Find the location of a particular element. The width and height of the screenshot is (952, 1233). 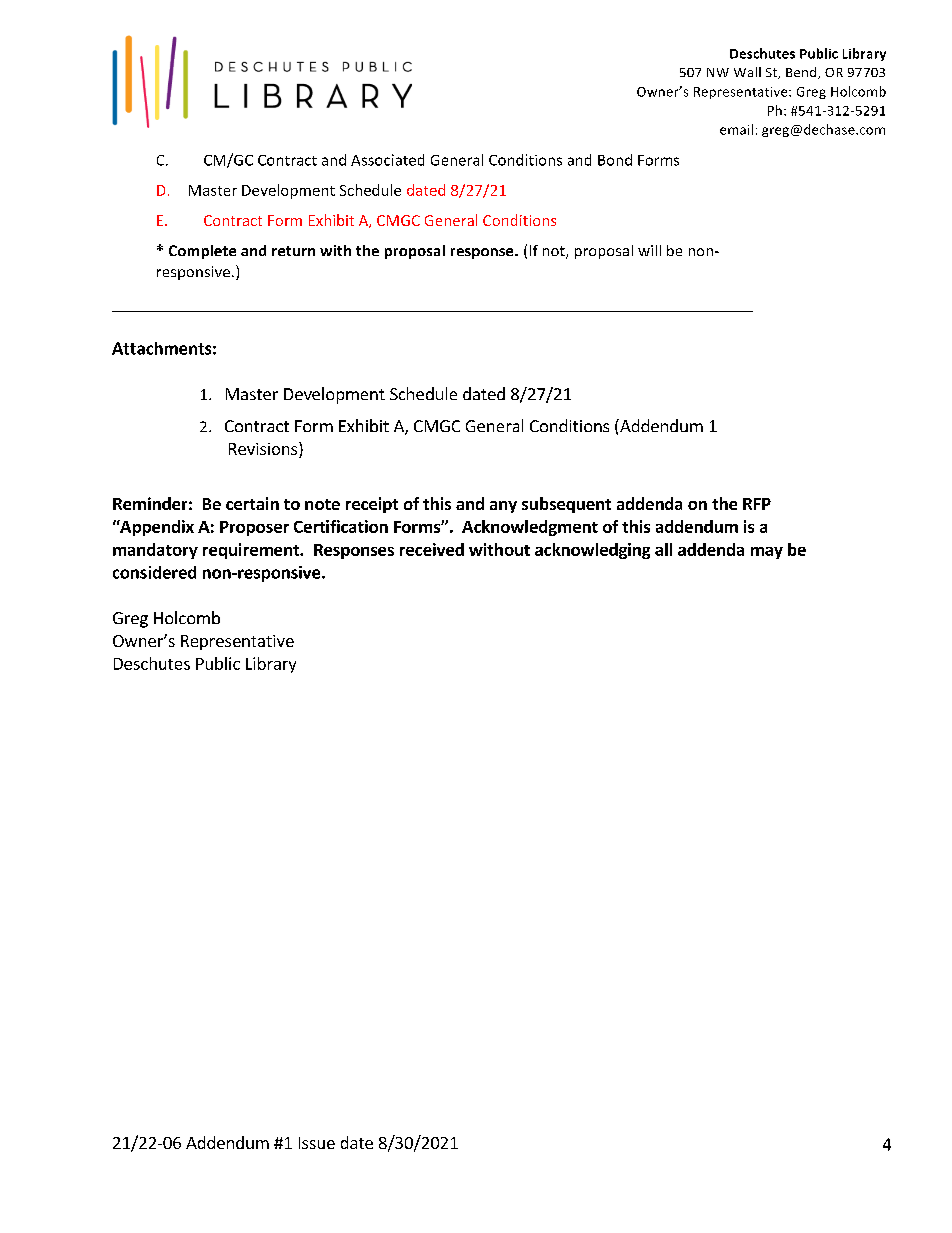

Bond is located at coordinates (615, 160).
